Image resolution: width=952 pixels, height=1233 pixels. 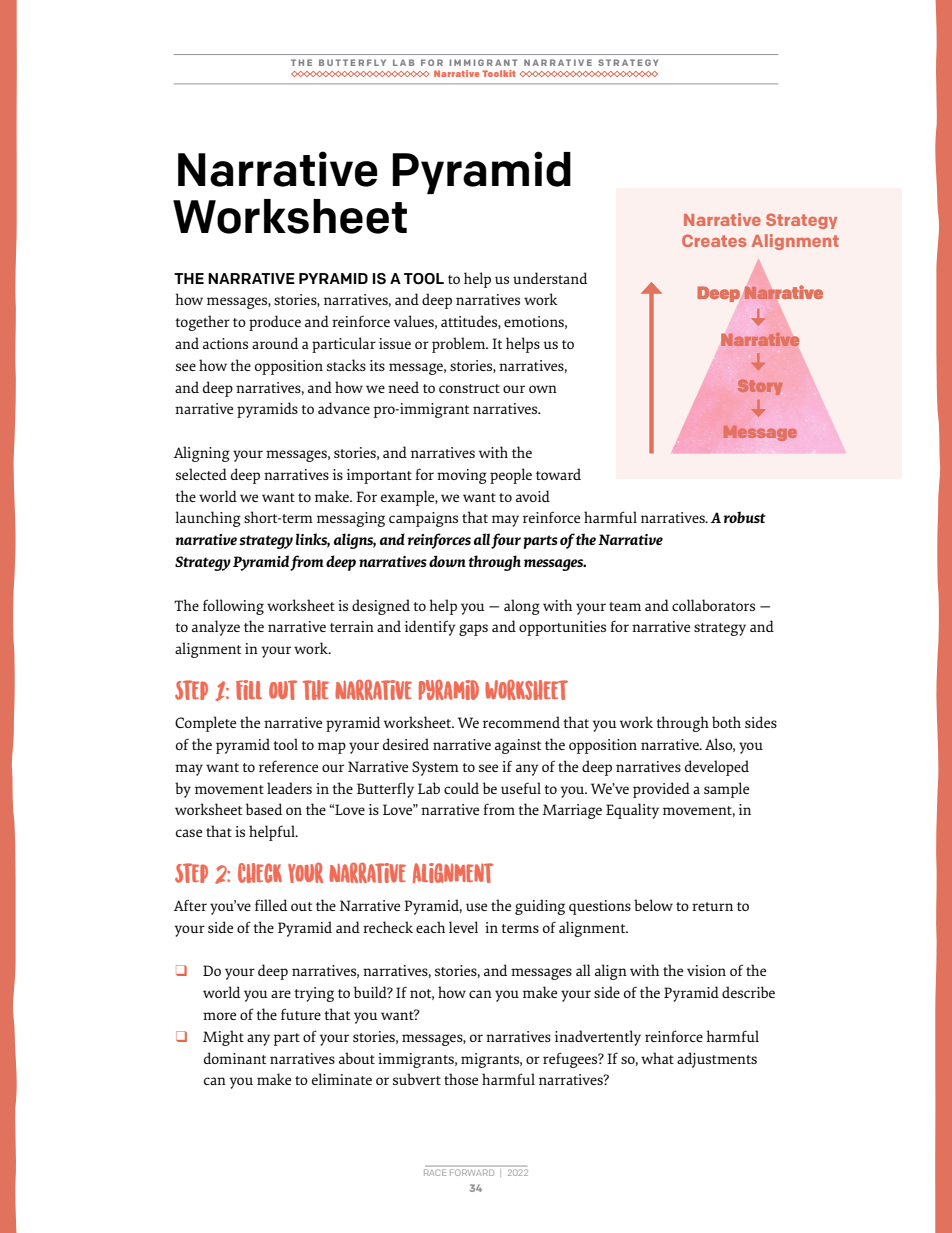 I want to click on problem, so click(x=460, y=345).
